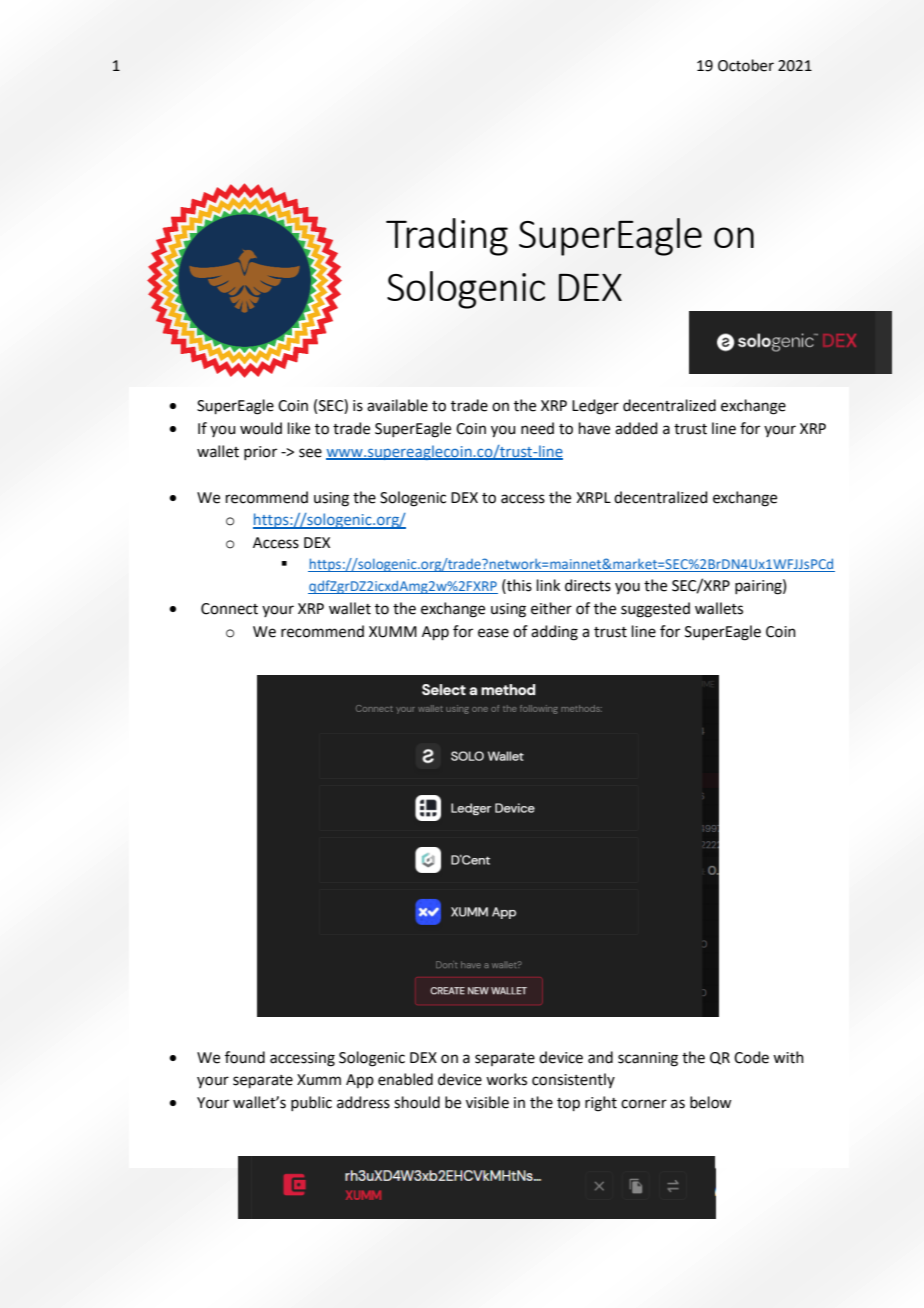  I want to click on link, so click(548, 585).
